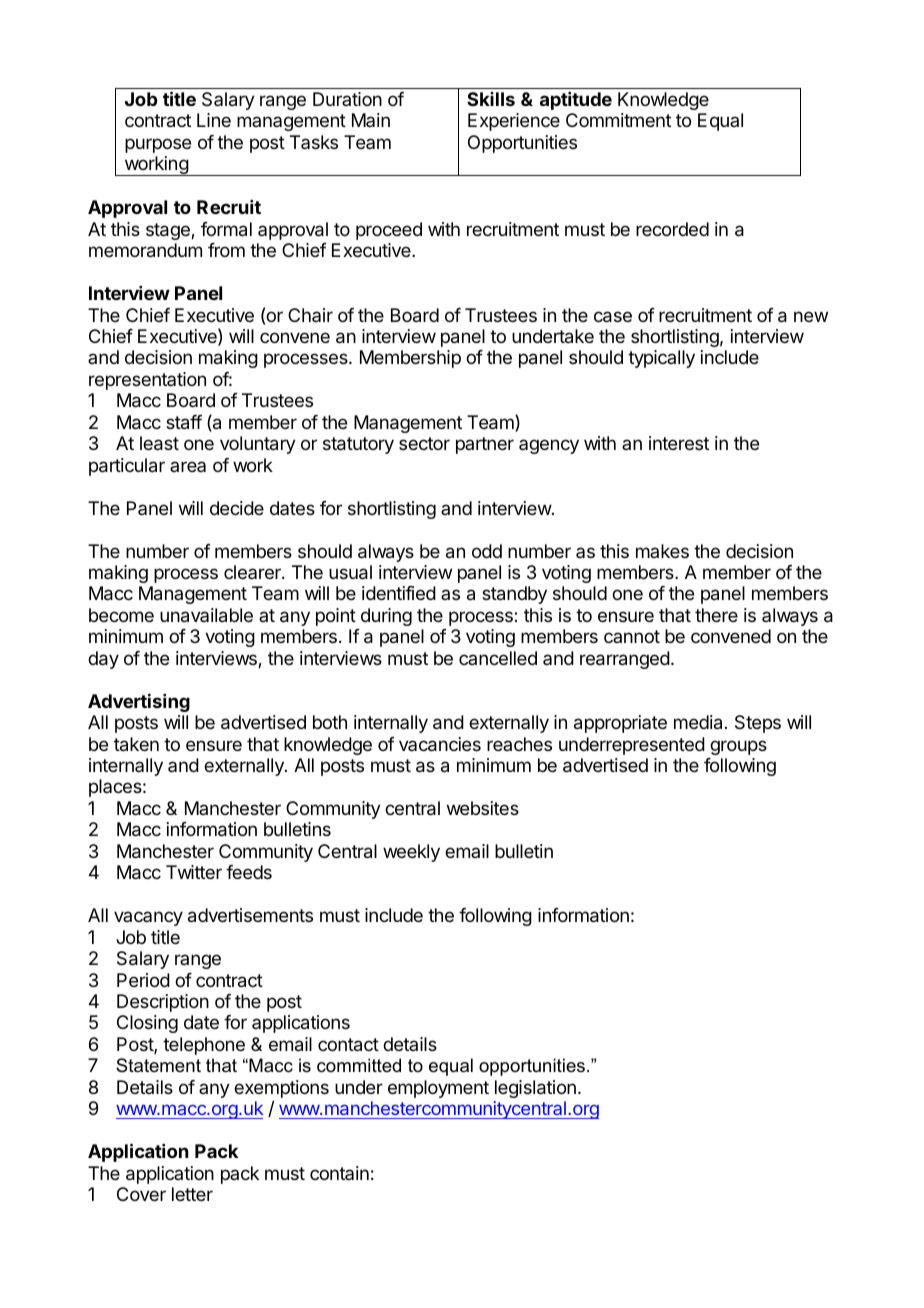 This page has height=1308, width=924. I want to click on Commitment, so click(618, 120).
